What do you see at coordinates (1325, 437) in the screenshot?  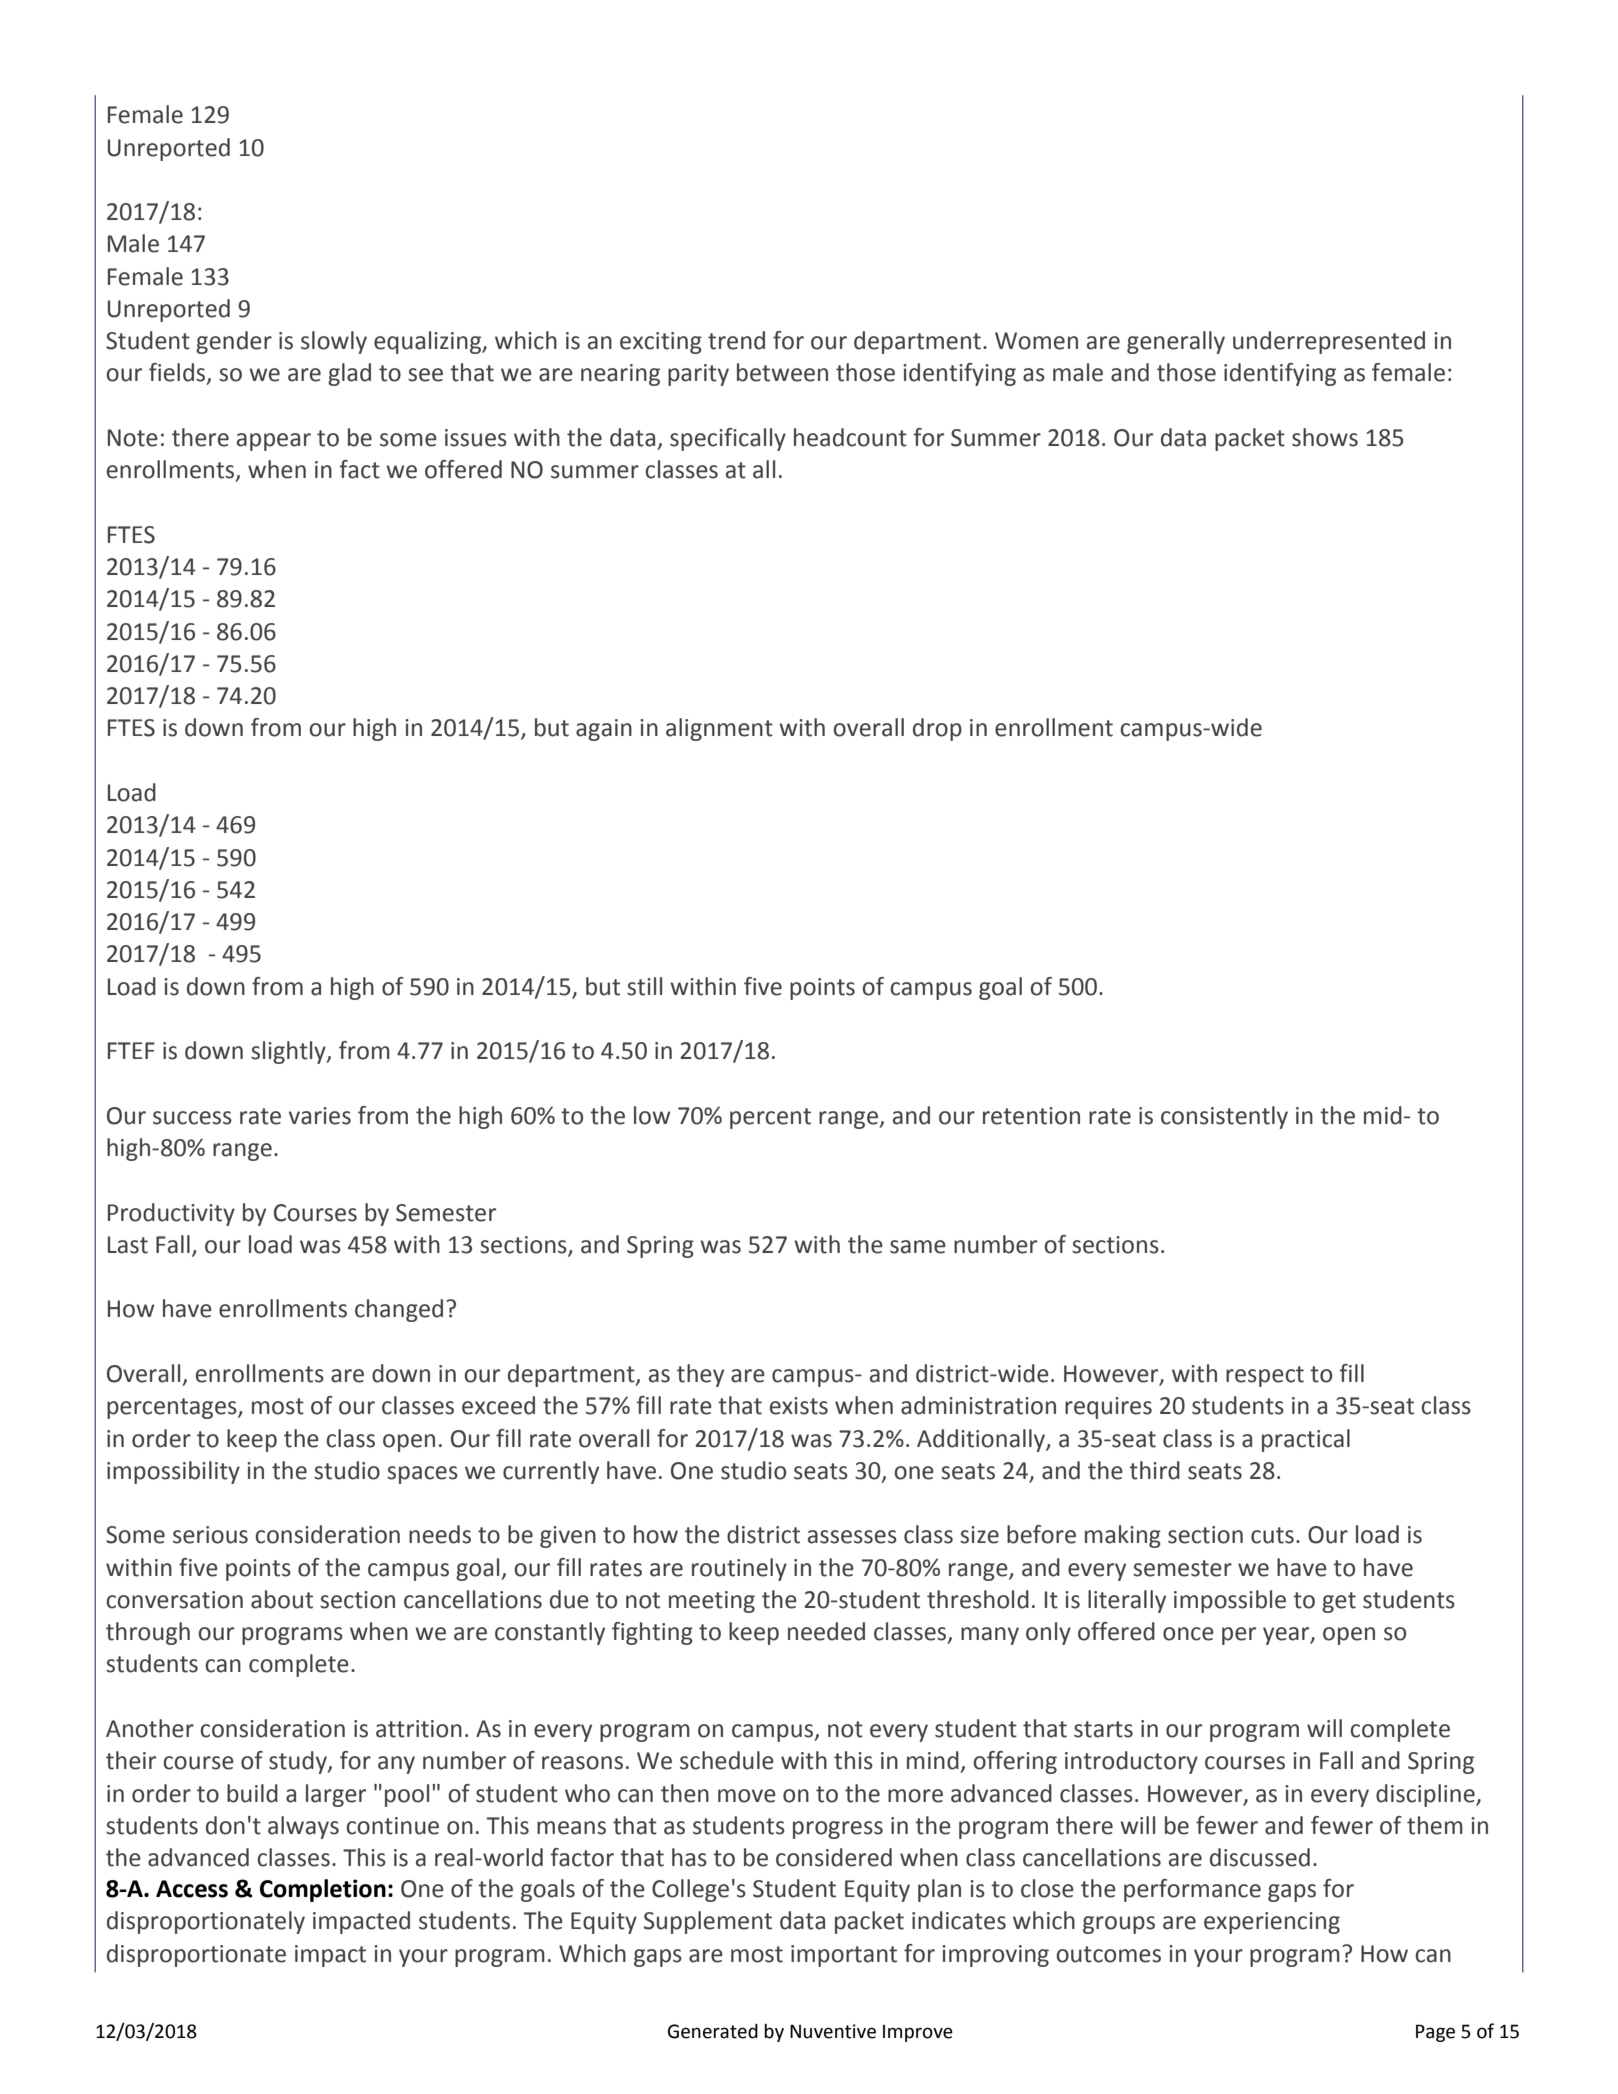 I see `shows` at bounding box center [1325, 437].
